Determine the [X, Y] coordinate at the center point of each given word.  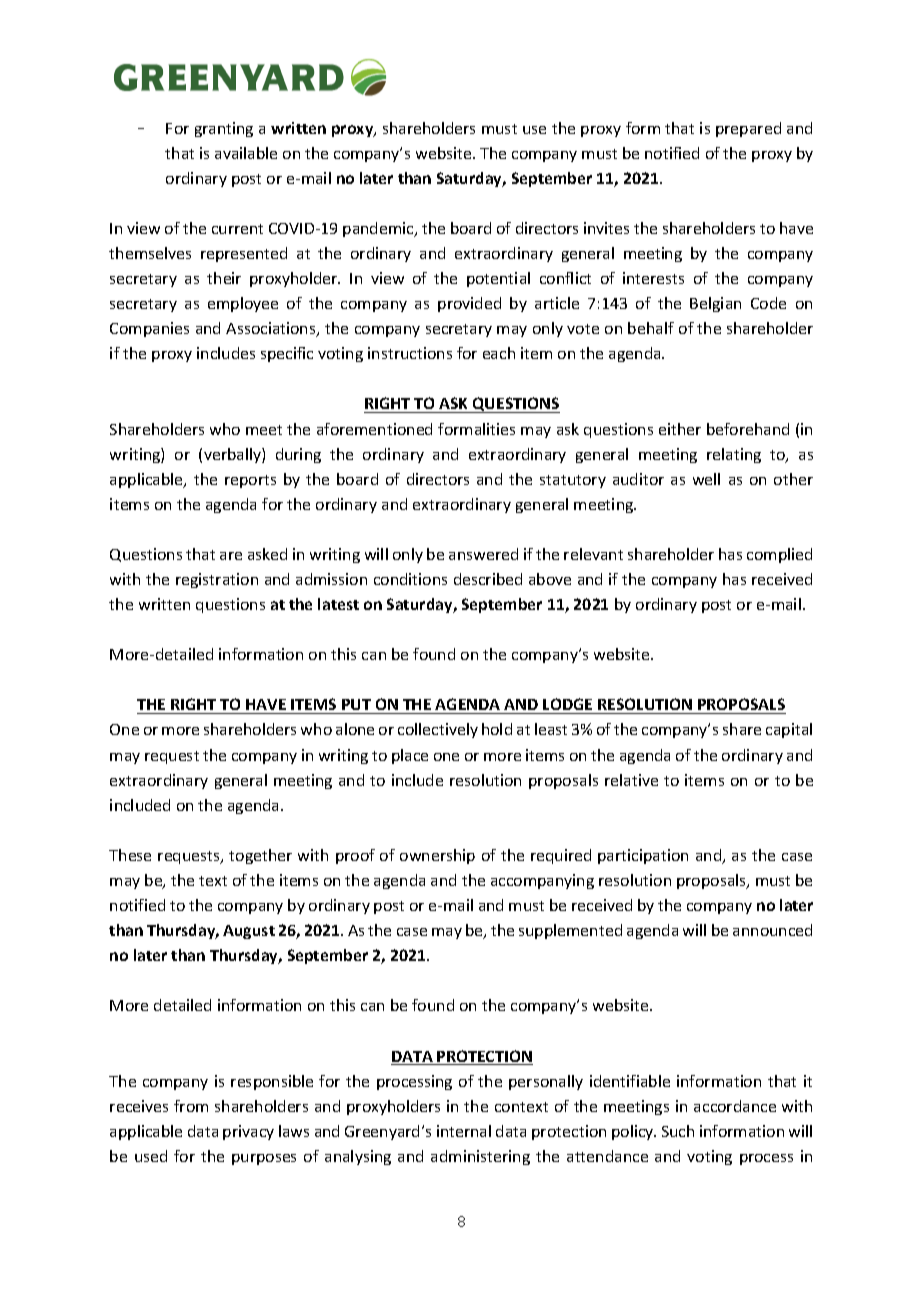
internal [464, 1131]
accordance [735, 1106]
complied [779, 555]
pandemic [379, 229]
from [191, 1106]
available [246, 153]
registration [217, 580]
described [488, 579]
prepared [748, 129]
